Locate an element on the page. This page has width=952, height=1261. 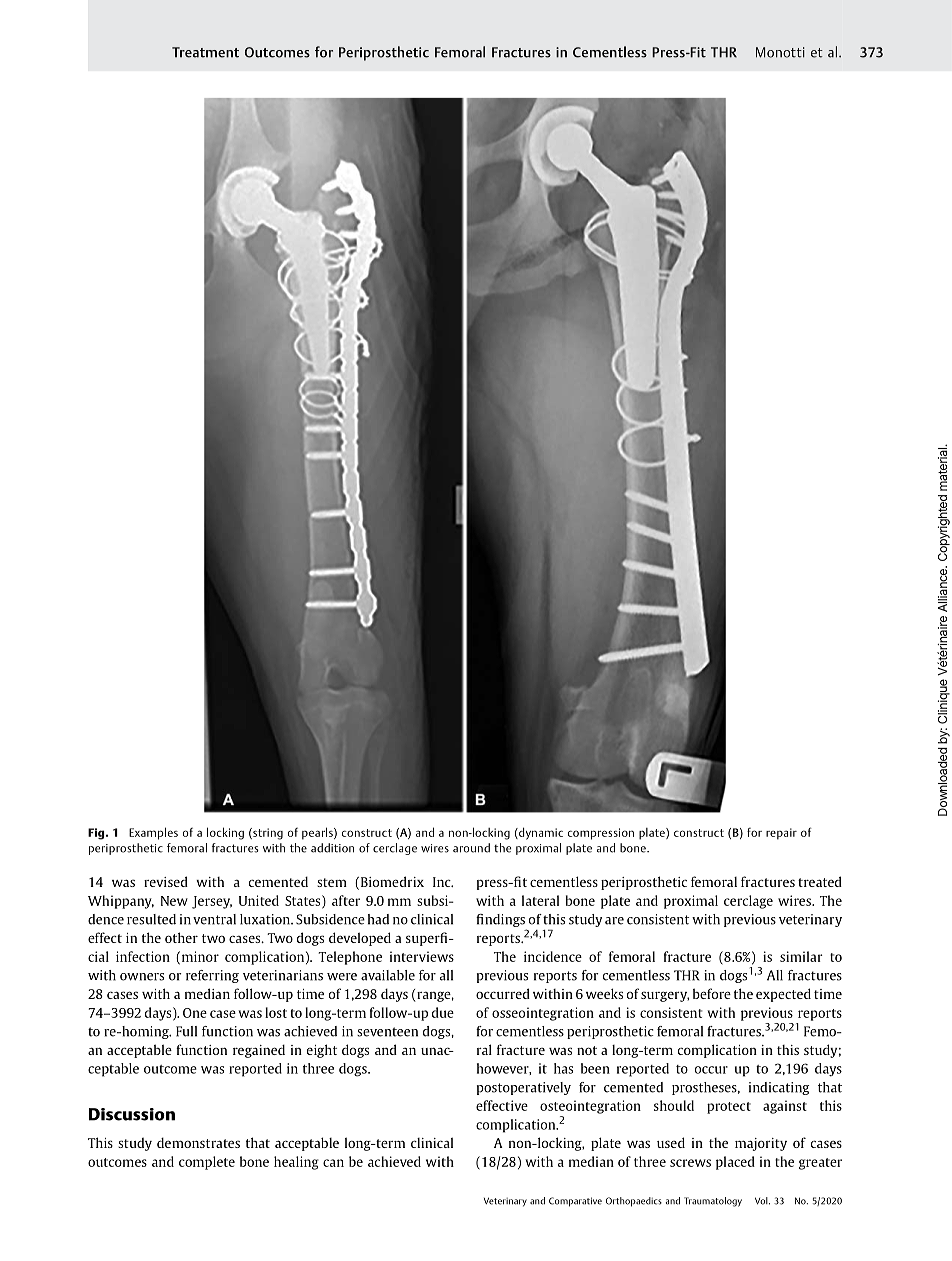
pearls is located at coordinates (318, 833).
